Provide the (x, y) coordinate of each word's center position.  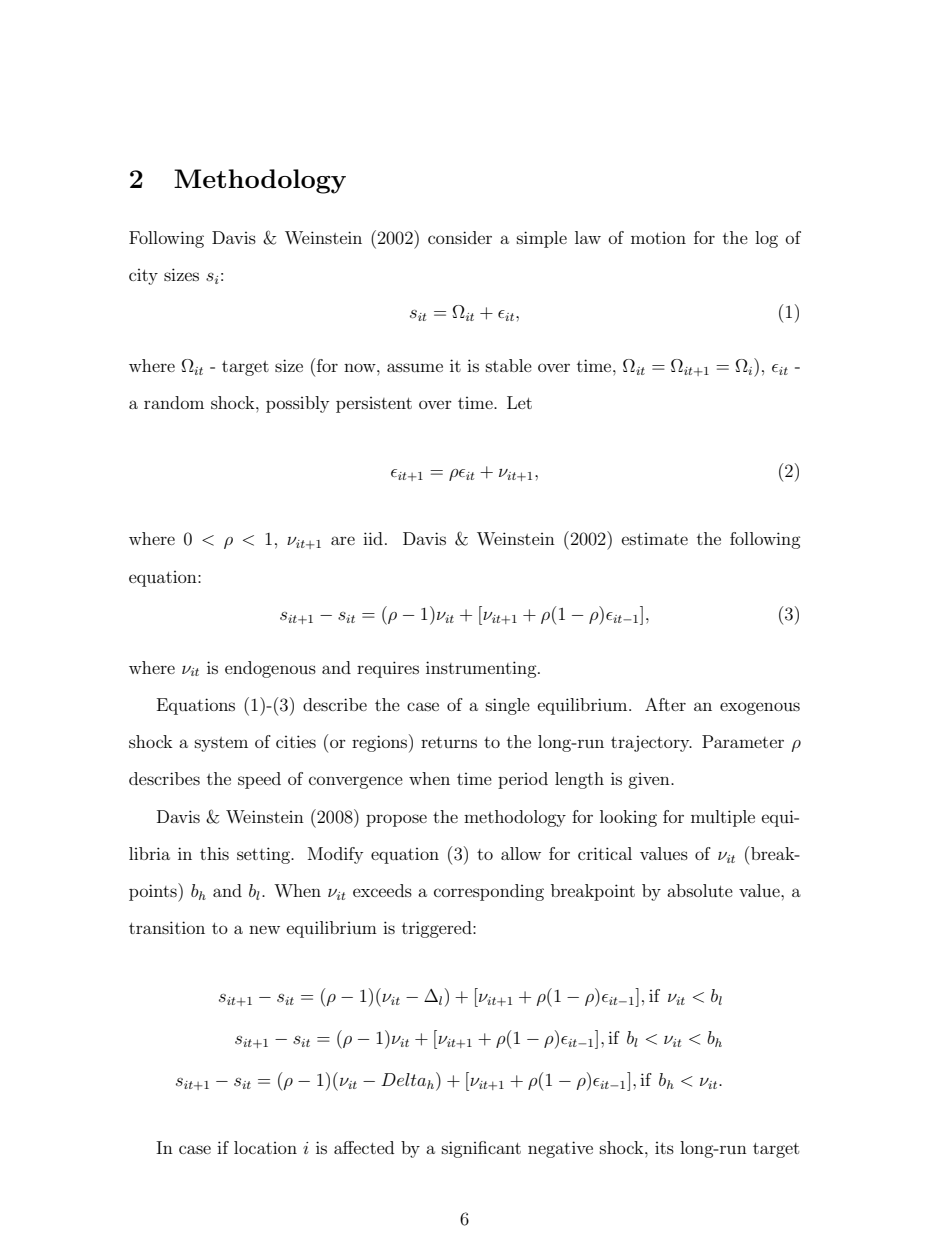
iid (373, 538)
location (265, 1147)
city (143, 277)
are (343, 540)
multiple (723, 818)
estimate (655, 539)
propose (396, 820)
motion (658, 238)
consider (460, 237)
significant (481, 1149)
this (214, 853)
